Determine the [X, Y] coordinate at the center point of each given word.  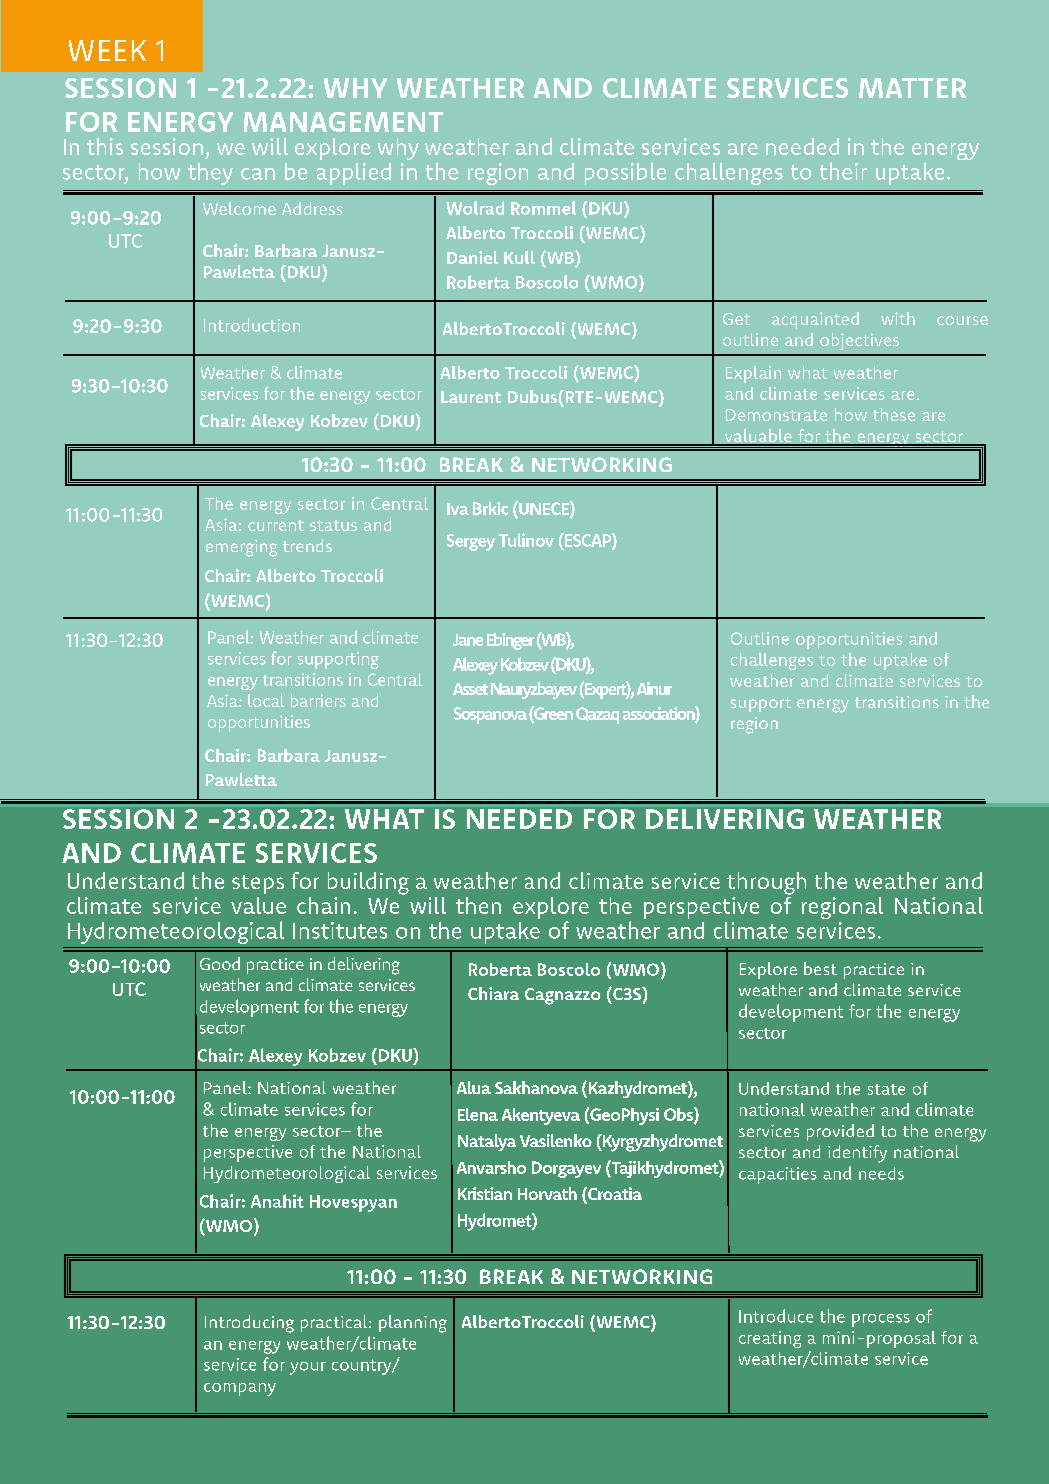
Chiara [493, 993]
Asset [470, 689]
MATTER [912, 88]
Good [220, 963]
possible [625, 173]
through [766, 883]
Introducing [249, 1324]
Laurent [471, 397]
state [886, 1089]
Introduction [252, 325]
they [210, 174]
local [266, 700]
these [894, 414]
